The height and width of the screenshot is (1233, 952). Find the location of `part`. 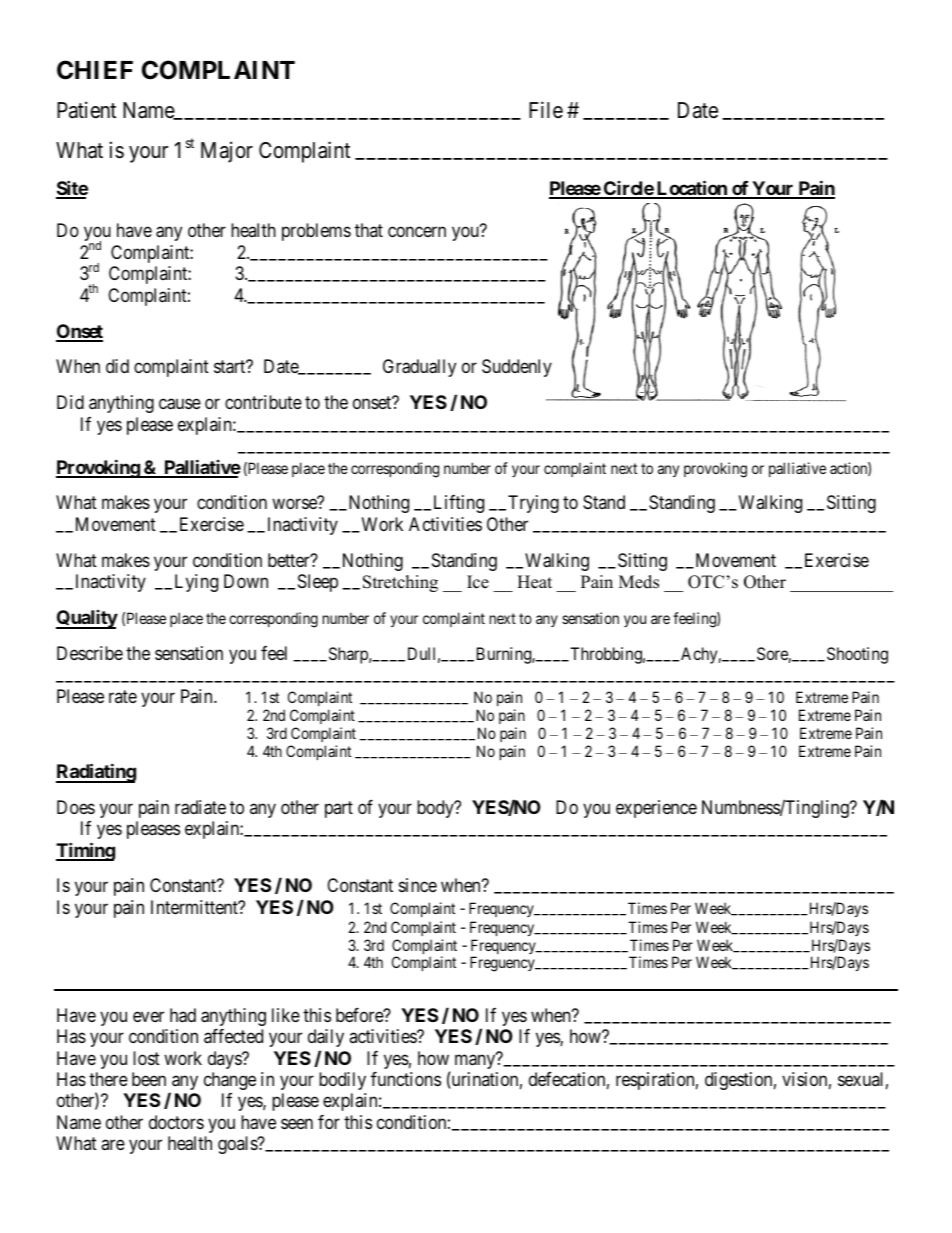

part is located at coordinates (339, 809).
